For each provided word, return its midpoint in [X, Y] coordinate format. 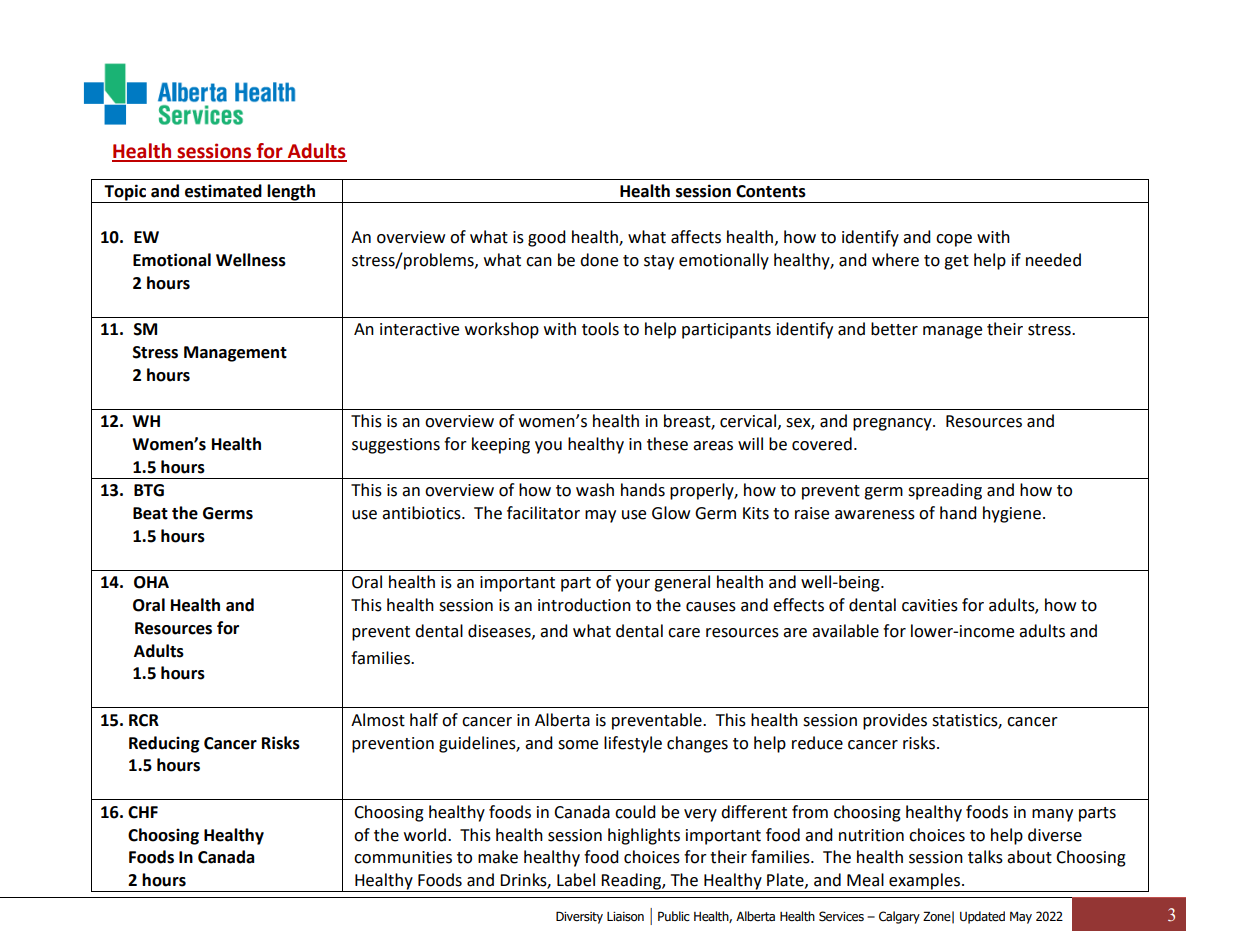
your [633, 585]
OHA [151, 582]
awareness [875, 515]
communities [403, 857]
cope [954, 240]
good [547, 238]
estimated [223, 191]
